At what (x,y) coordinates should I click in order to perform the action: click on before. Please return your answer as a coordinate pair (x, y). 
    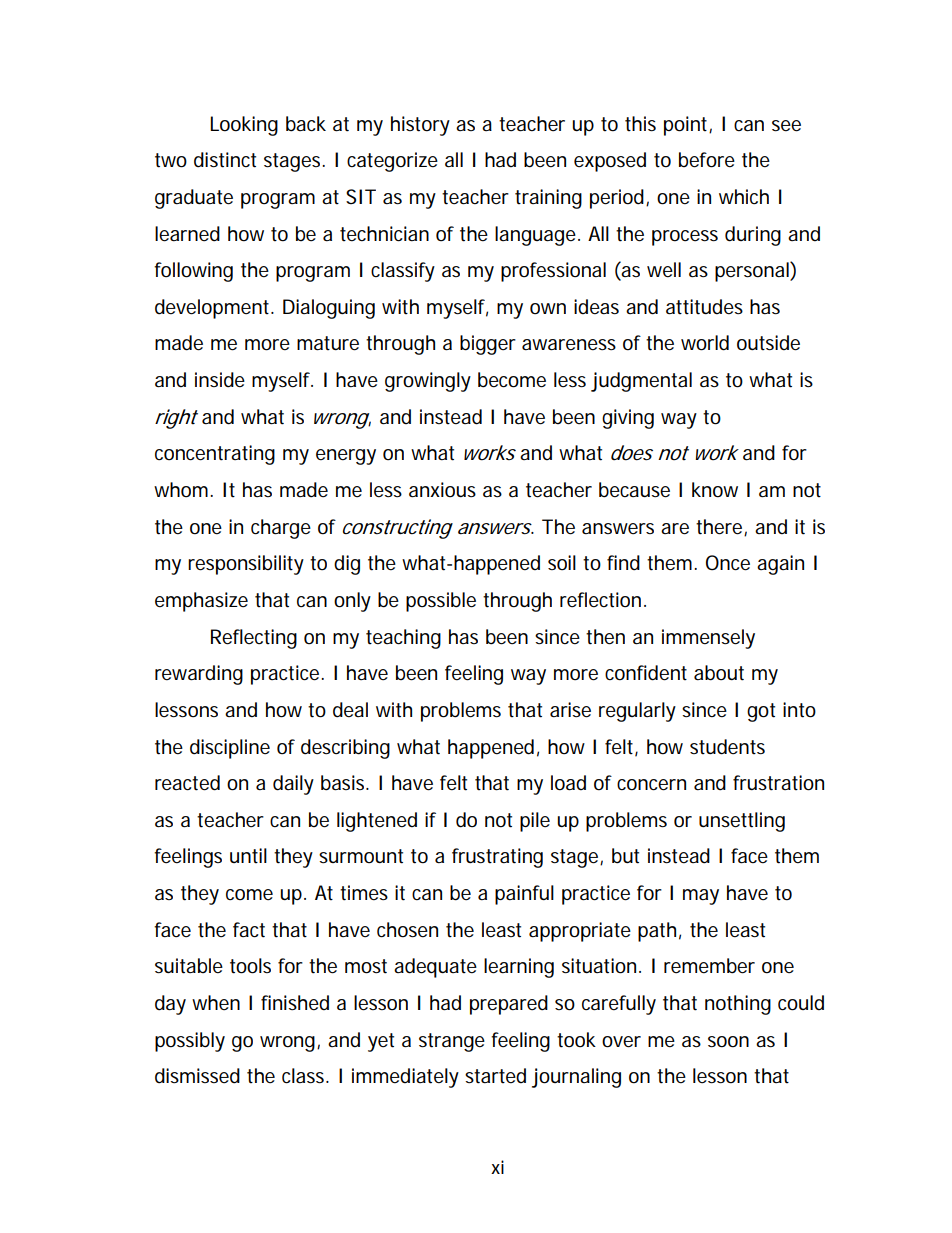
    Looking at the image, I should click on (707, 160).
